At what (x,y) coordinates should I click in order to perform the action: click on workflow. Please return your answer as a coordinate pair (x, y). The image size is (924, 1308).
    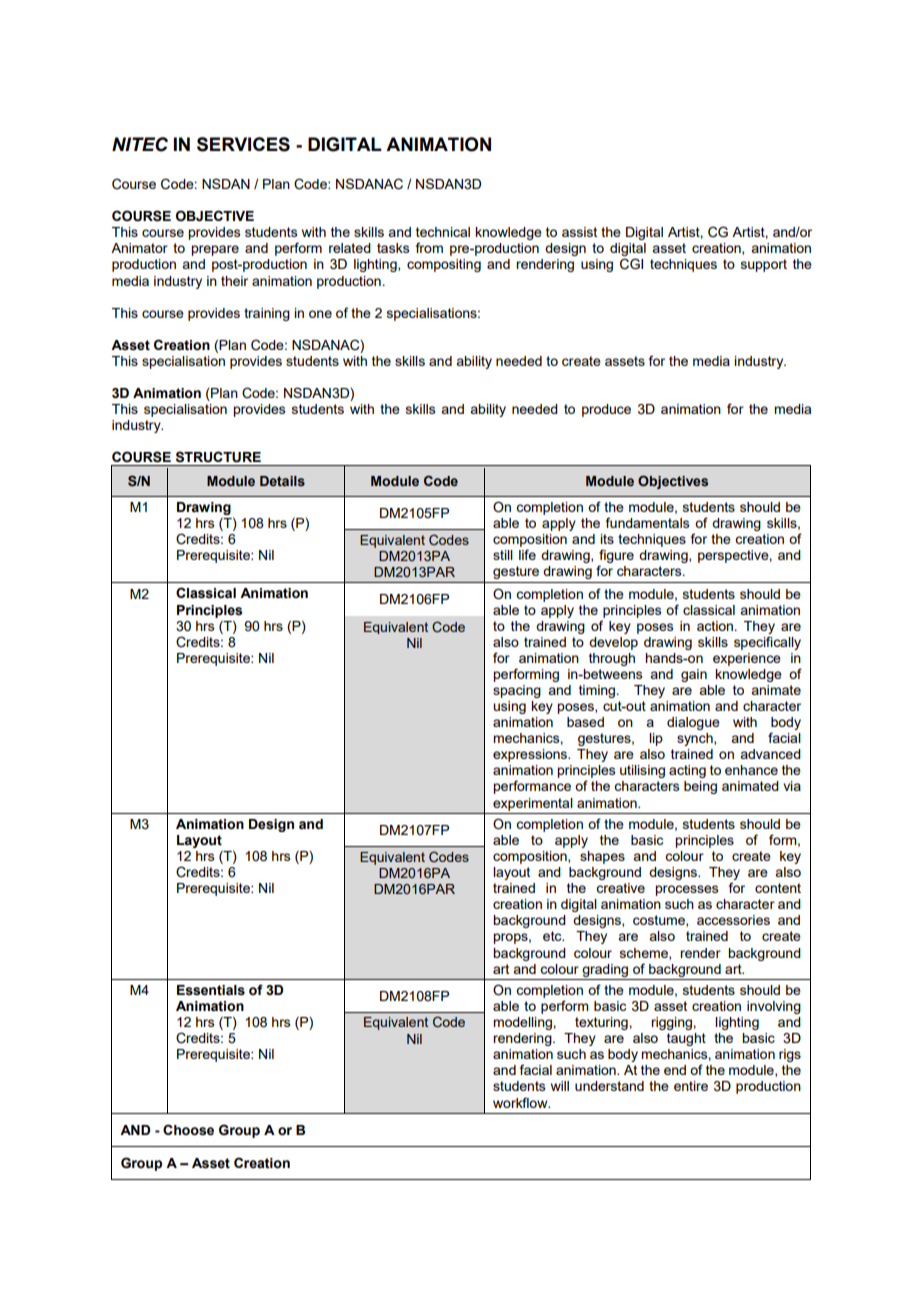
    Looking at the image, I should click on (521, 1102).
